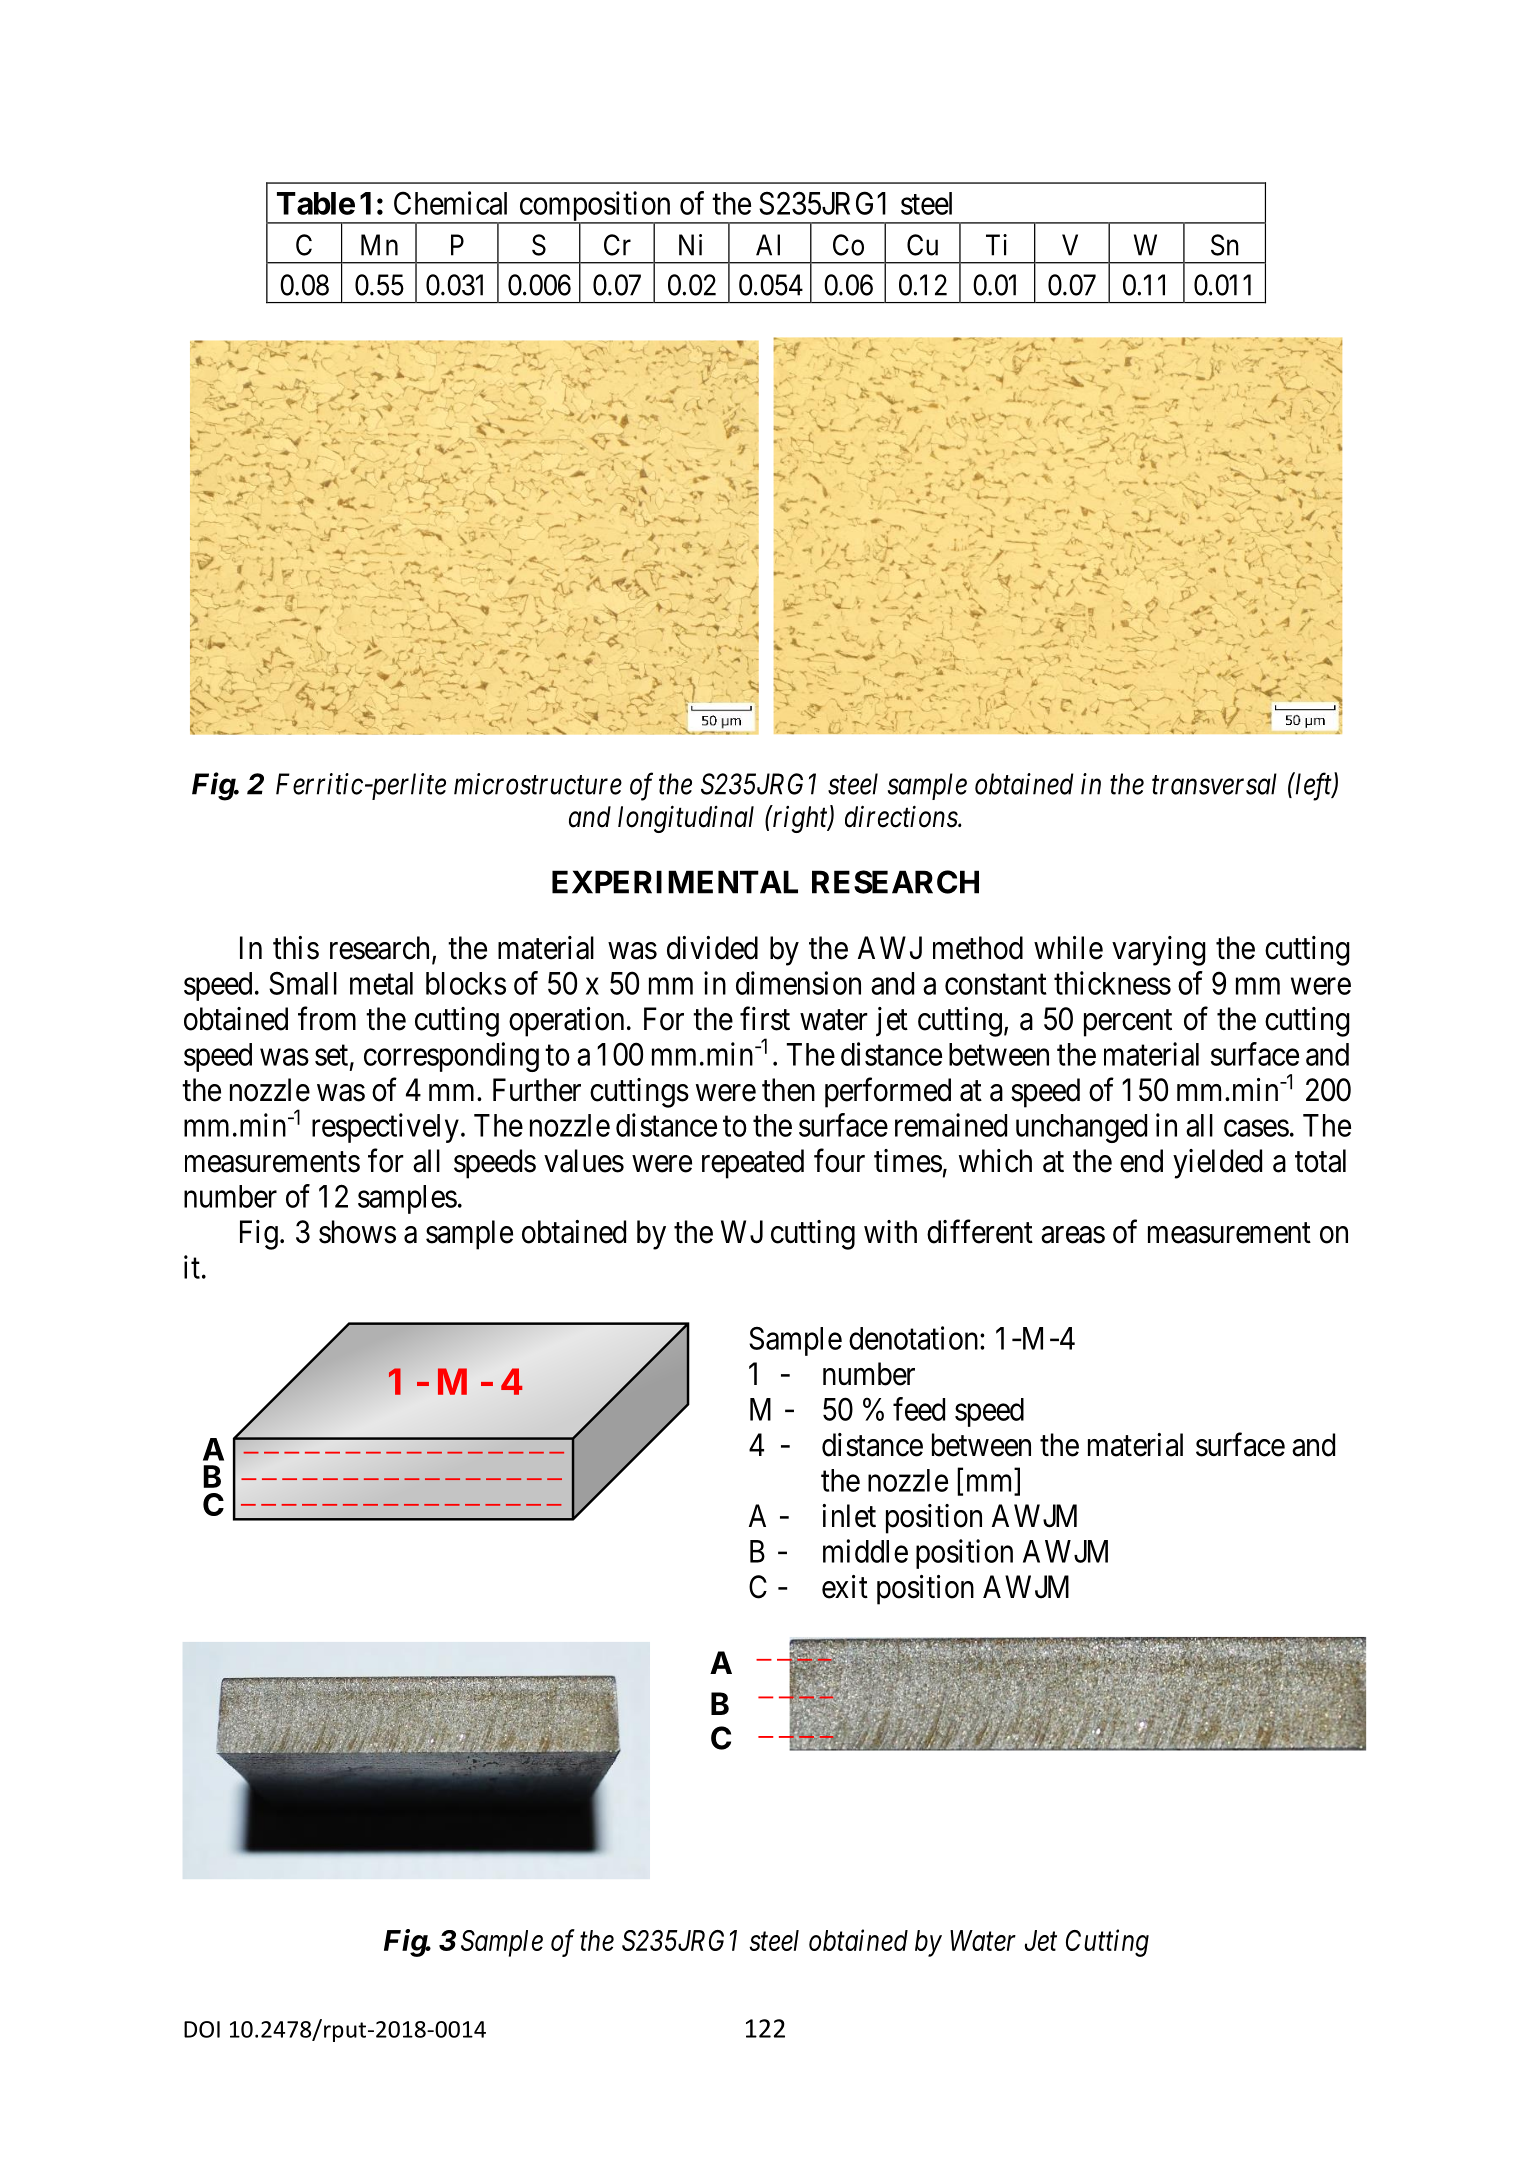 The height and width of the image is (2166, 1532). What do you see at coordinates (845, 1587) in the image?
I see `exit` at bounding box center [845, 1587].
